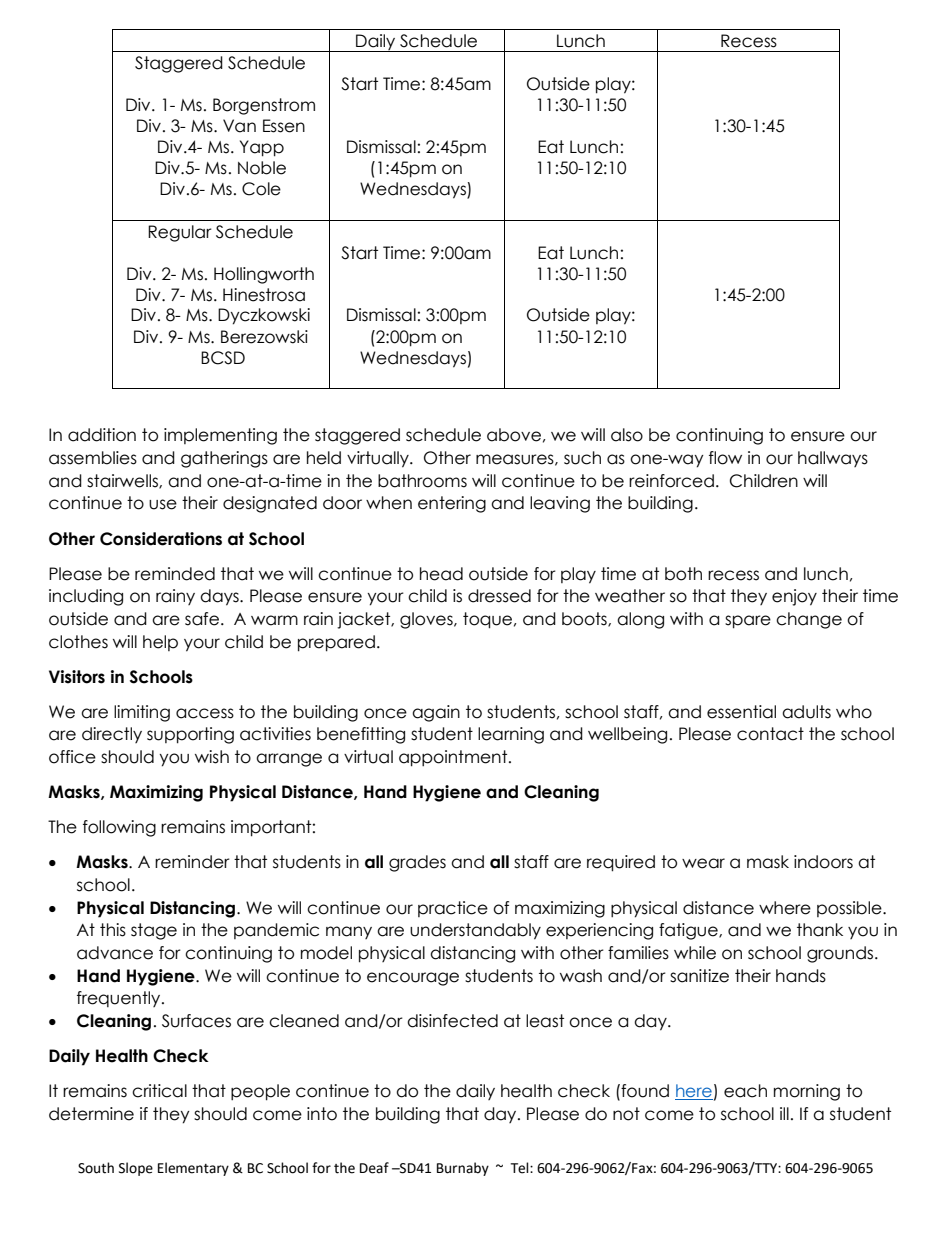 The width and height of the page is (952, 1233). Describe the element at coordinates (725, 458) in the page. I see `flow` at that location.
